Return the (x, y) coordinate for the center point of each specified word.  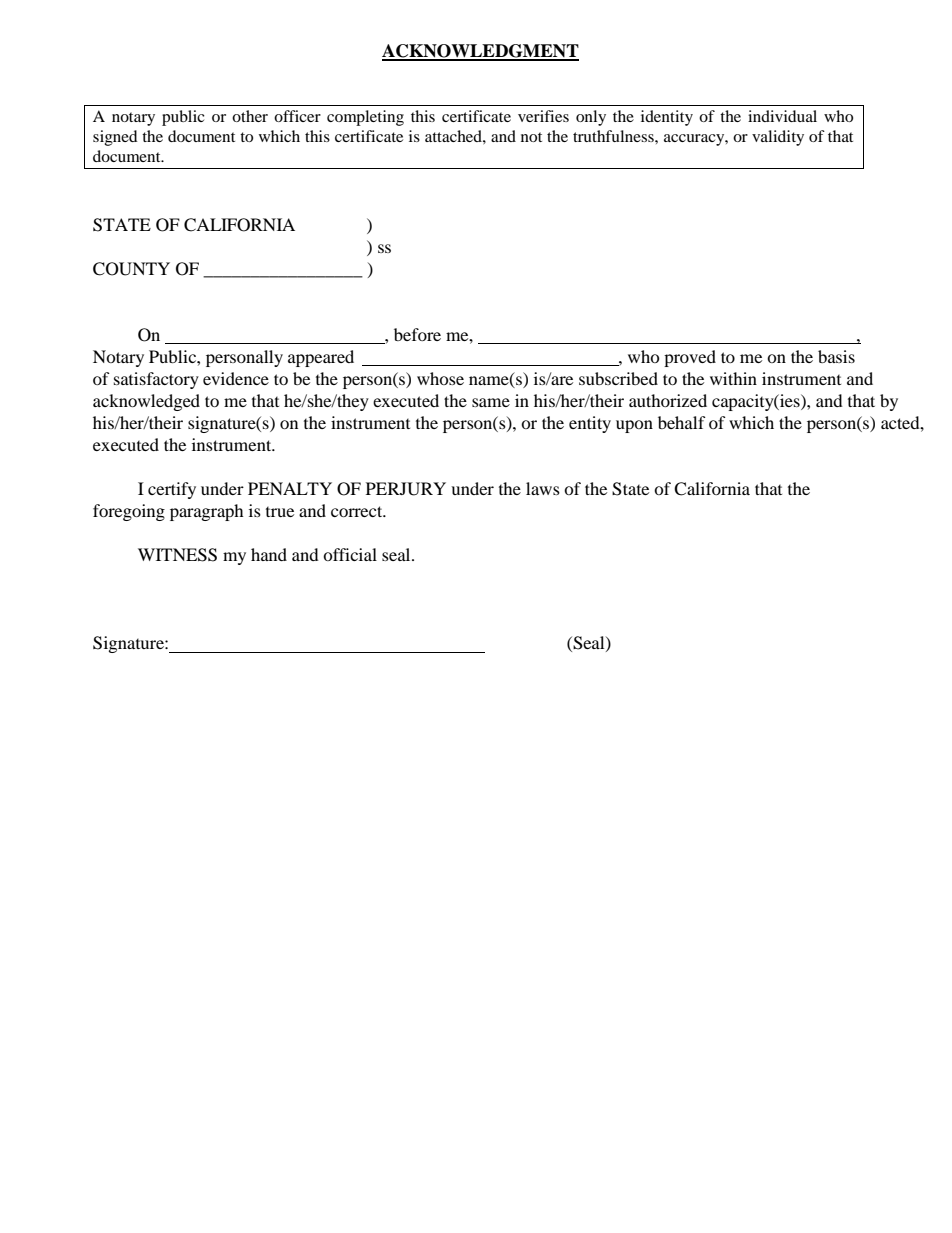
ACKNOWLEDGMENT (480, 52)
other (250, 116)
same (491, 402)
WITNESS (177, 555)
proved (690, 358)
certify (172, 490)
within (733, 378)
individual (782, 116)
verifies (543, 116)
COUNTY (131, 269)
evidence (236, 378)
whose (440, 378)
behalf (682, 422)
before (417, 334)
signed (115, 138)
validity (778, 138)
